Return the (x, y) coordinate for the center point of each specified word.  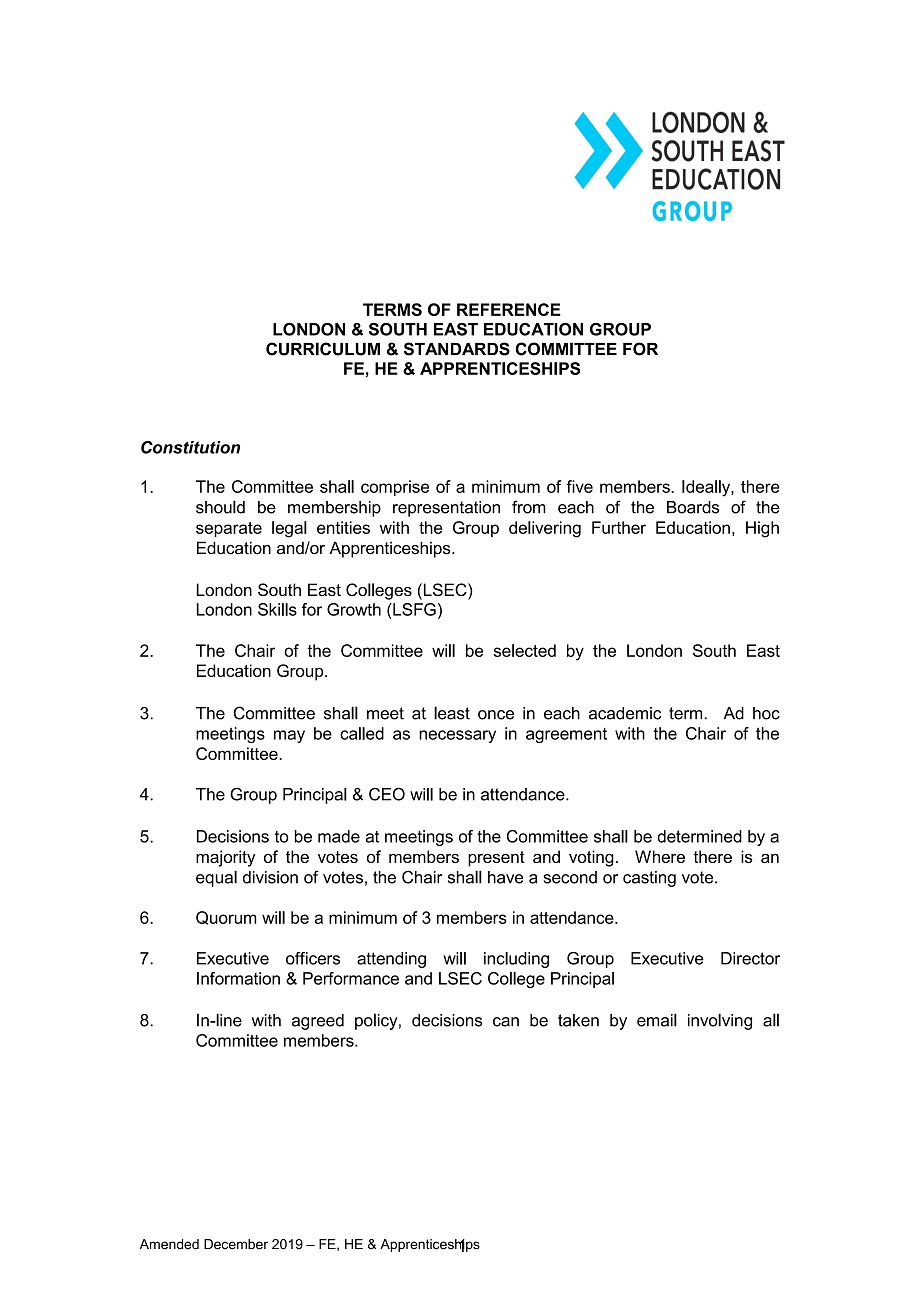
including (516, 960)
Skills (277, 609)
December (236, 1244)
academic (625, 713)
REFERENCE (509, 309)
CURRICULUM (323, 349)
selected (524, 650)
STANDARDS (457, 349)
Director (750, 958)
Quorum (226, 918)
